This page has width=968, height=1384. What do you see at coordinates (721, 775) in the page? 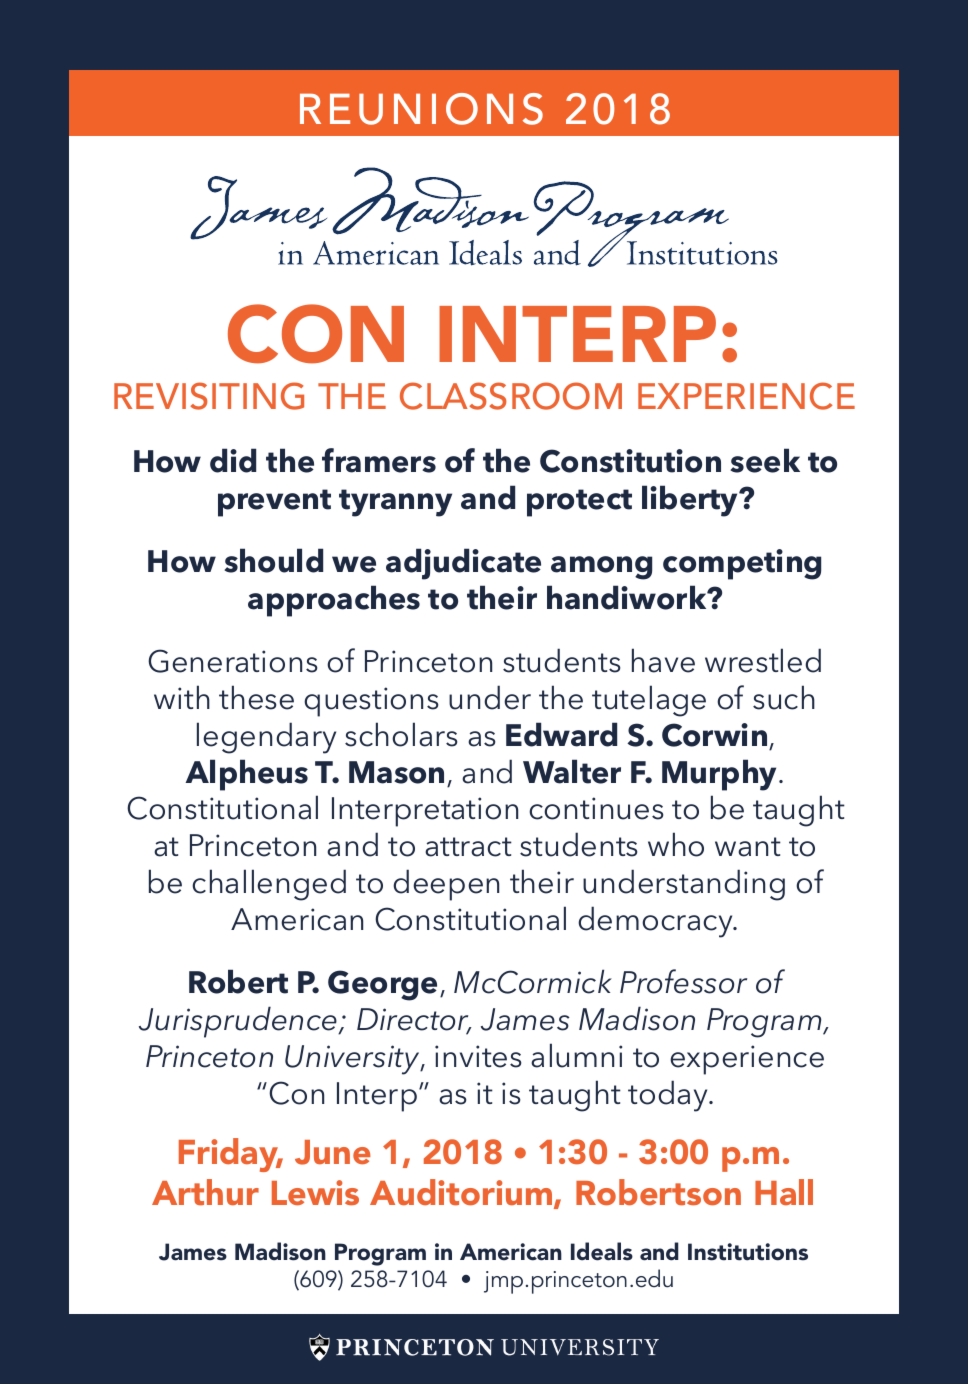
I see `Murphy` at bounding box center [721, 775].
